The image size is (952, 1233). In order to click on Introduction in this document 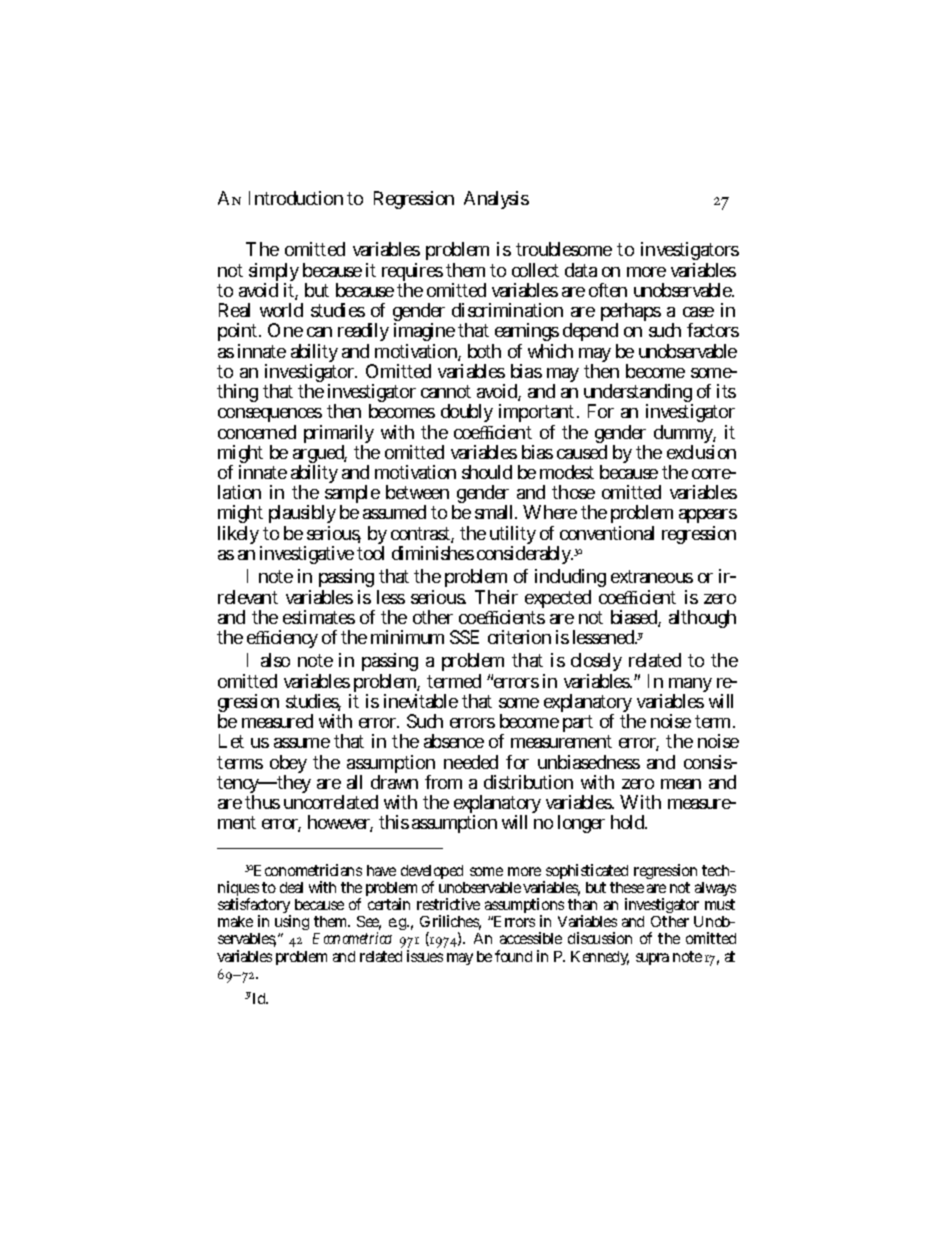, I will do `click(296, 198)`.
